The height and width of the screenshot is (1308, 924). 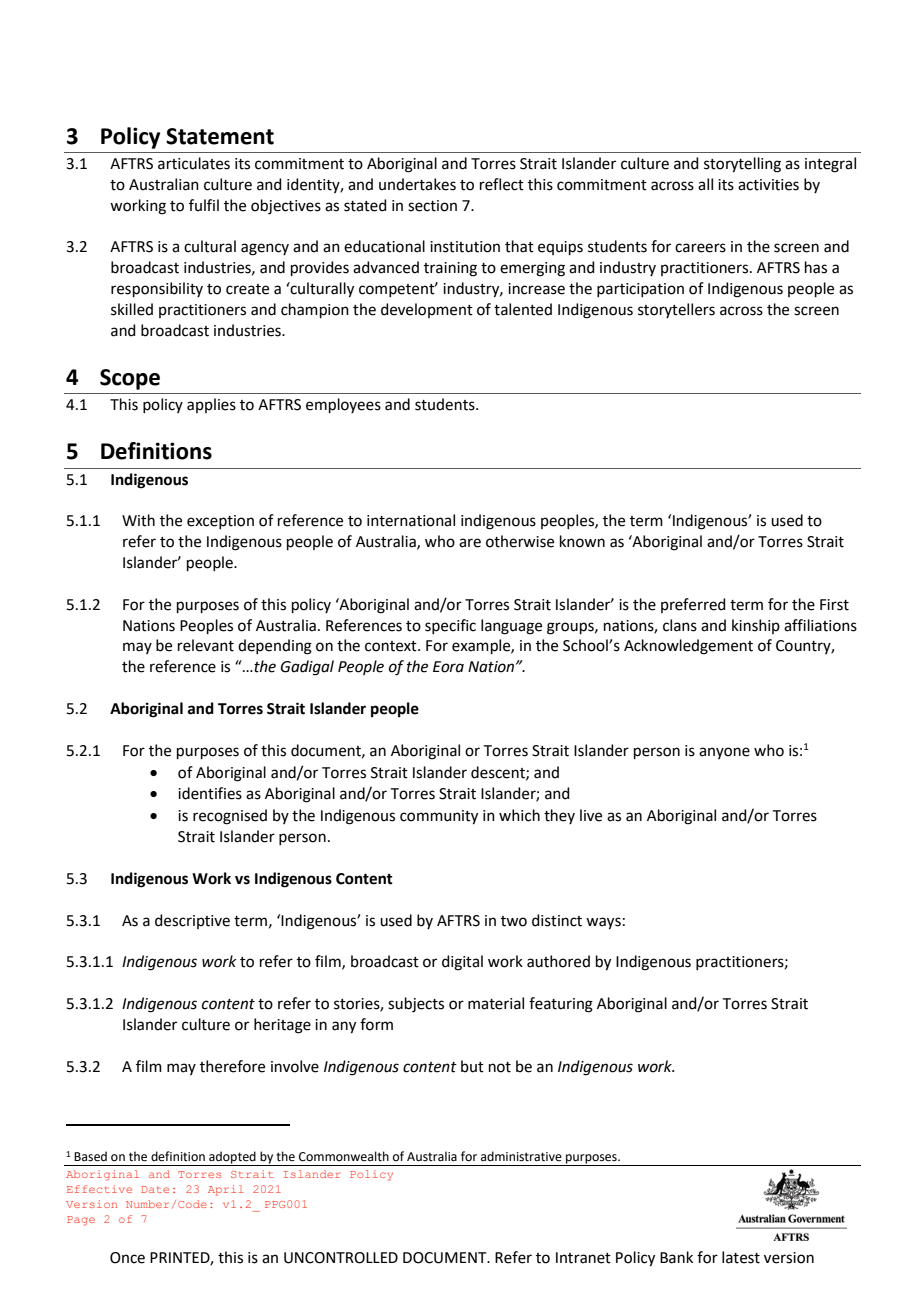 I want to click on storytellers, so click(x=676, y=310).
